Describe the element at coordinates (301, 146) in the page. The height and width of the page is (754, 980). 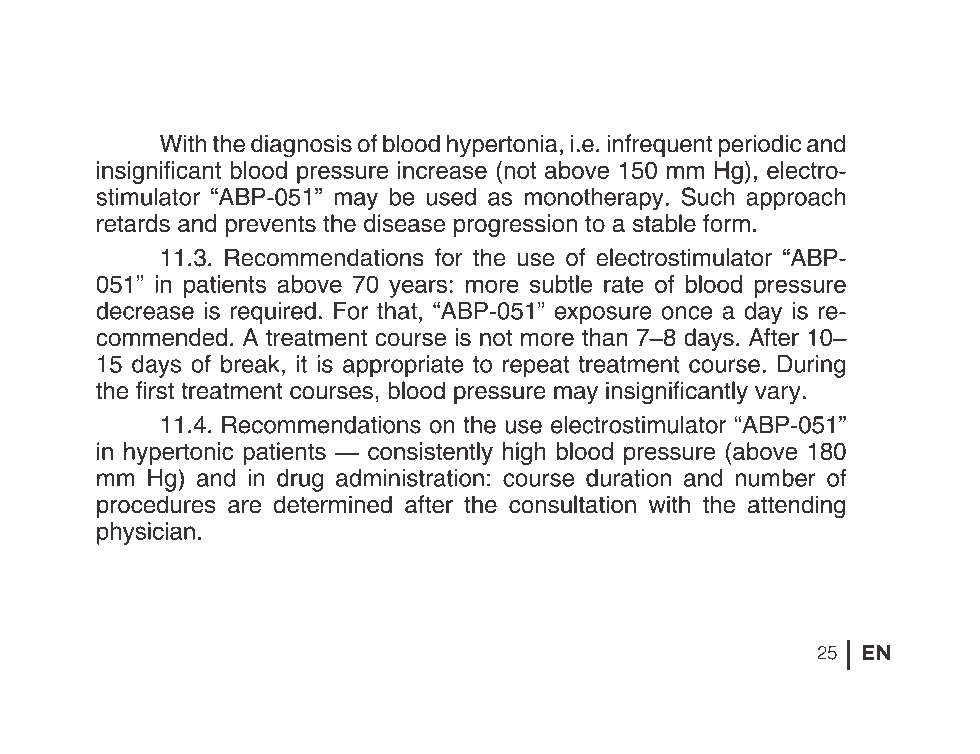
I see `diagnosis` at that location.
